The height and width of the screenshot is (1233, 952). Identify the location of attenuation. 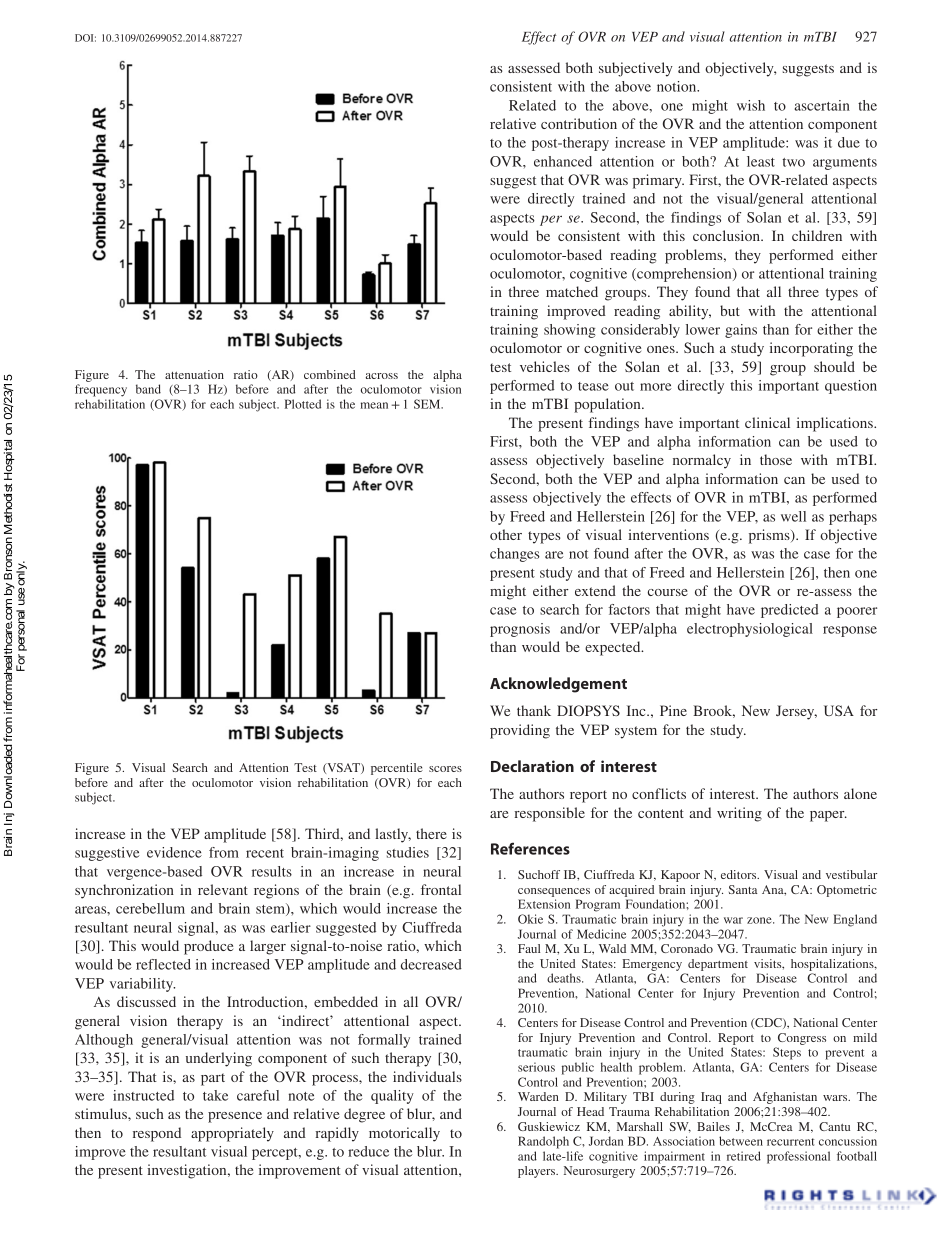
(194, 374).
